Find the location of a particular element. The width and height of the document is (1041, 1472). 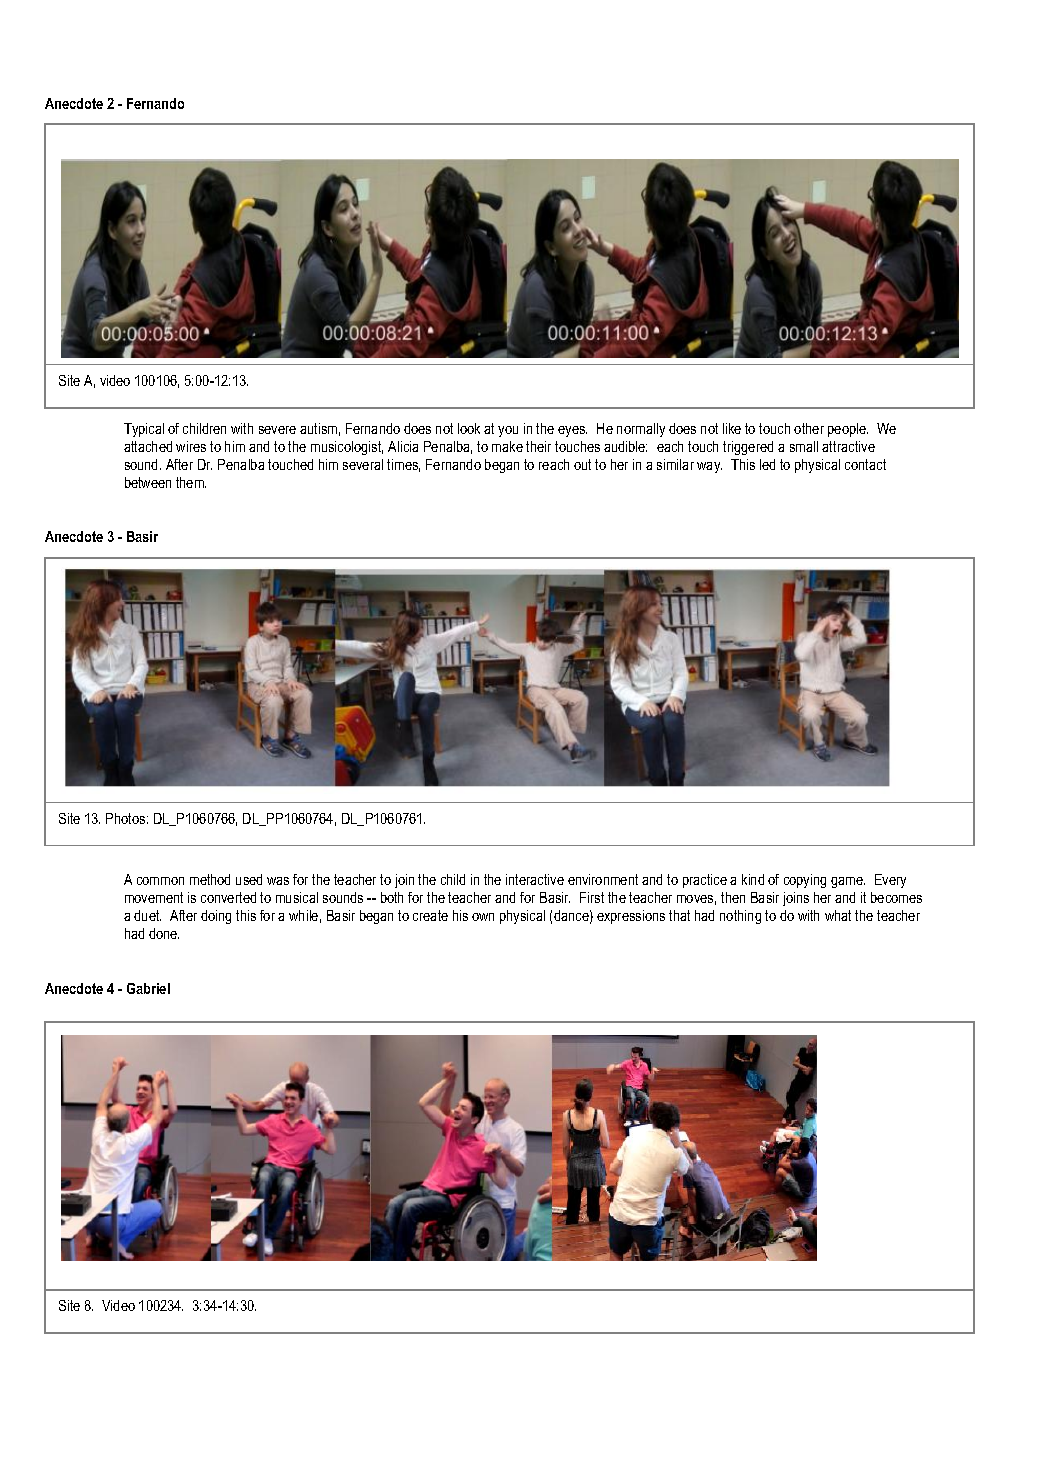

wires is located at coordinates (191, 446).
